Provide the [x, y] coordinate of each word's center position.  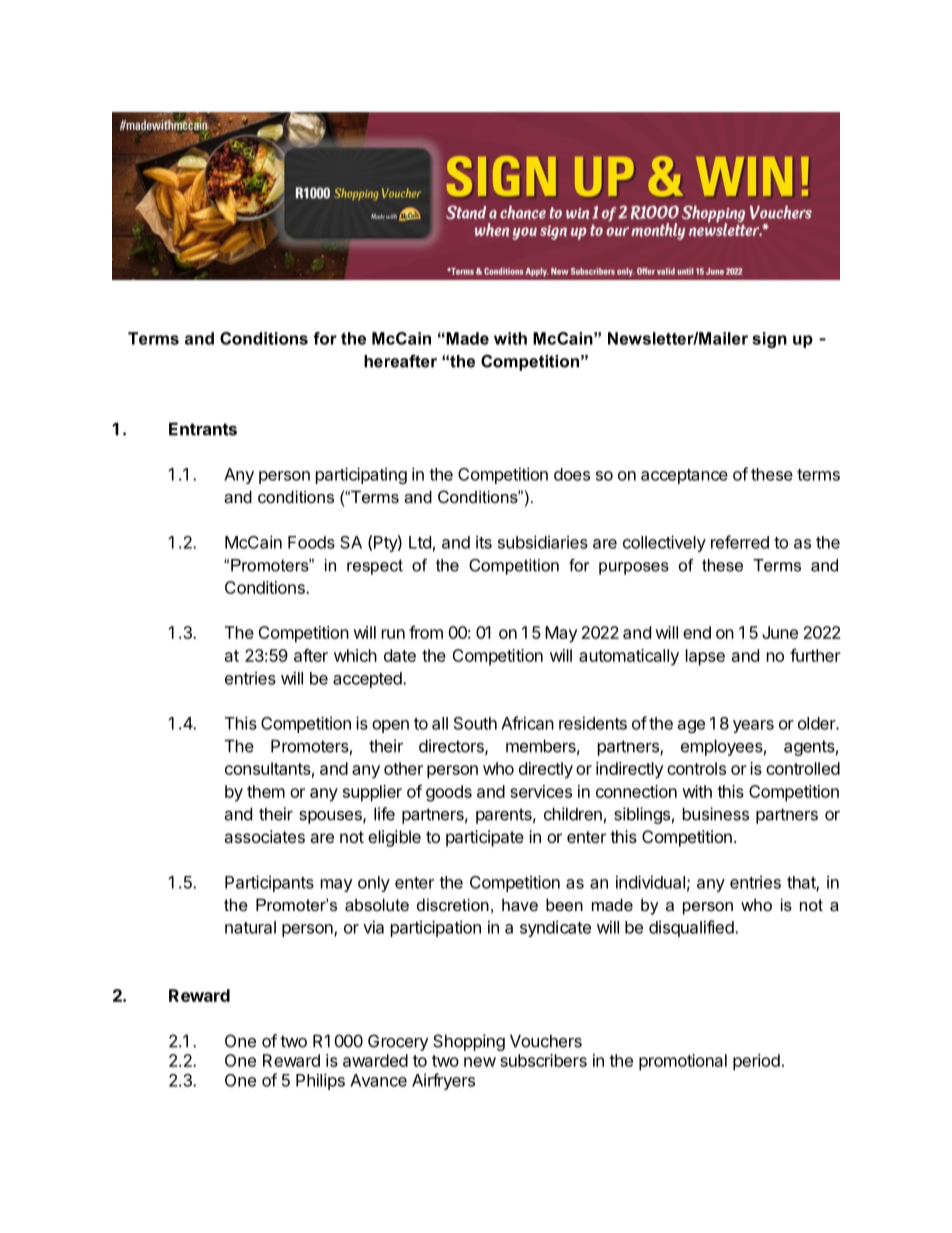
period [756, 1062]
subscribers [543, 1060]
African [527, 723]
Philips [320, 1081]
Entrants [203, 429]
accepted [368, 680]
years [753, 726]
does [572, 474]
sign [769, 340]
